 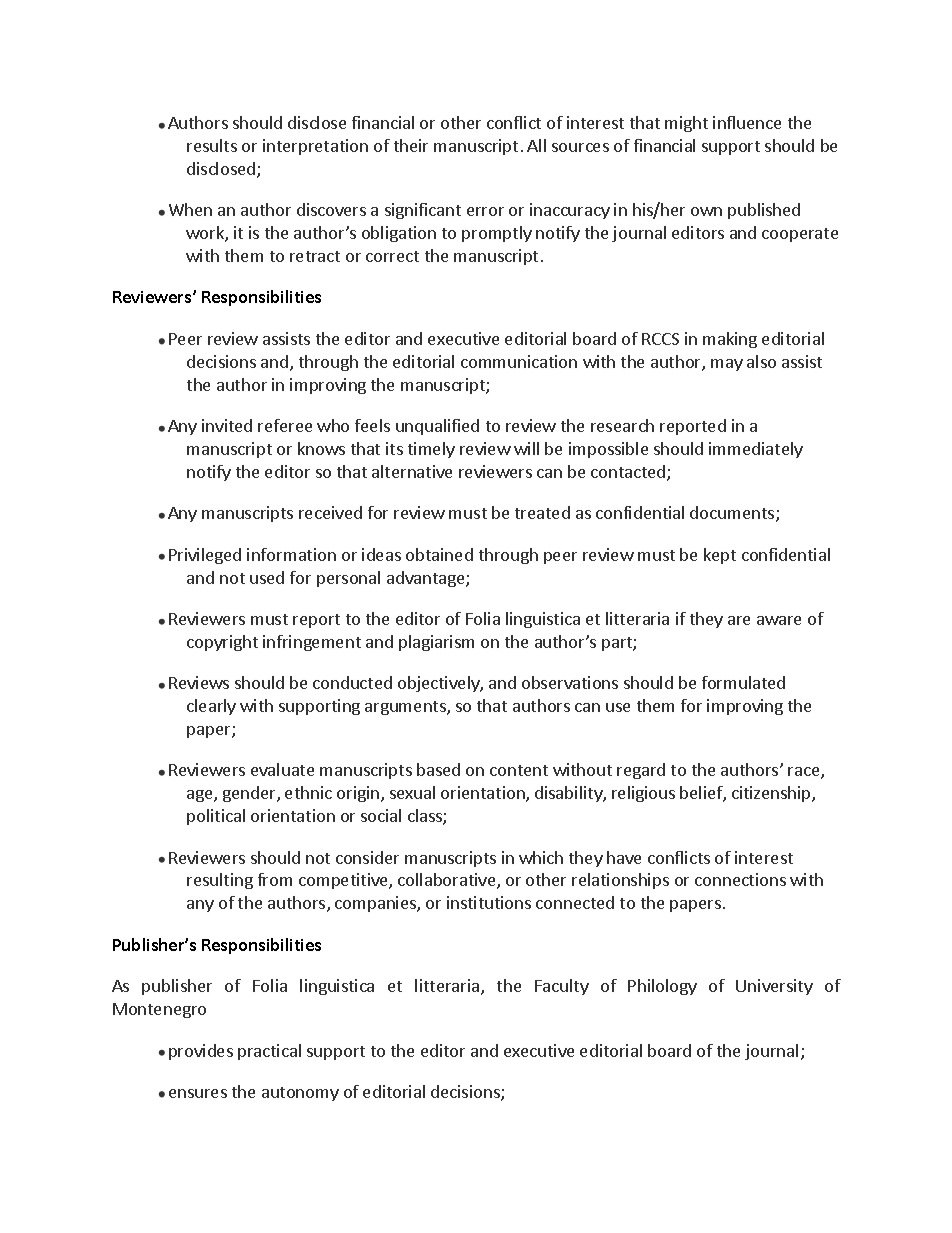 What do you see at coordinates (212, 145) in the image?
I see `results` at bounding box center [212, 145].
